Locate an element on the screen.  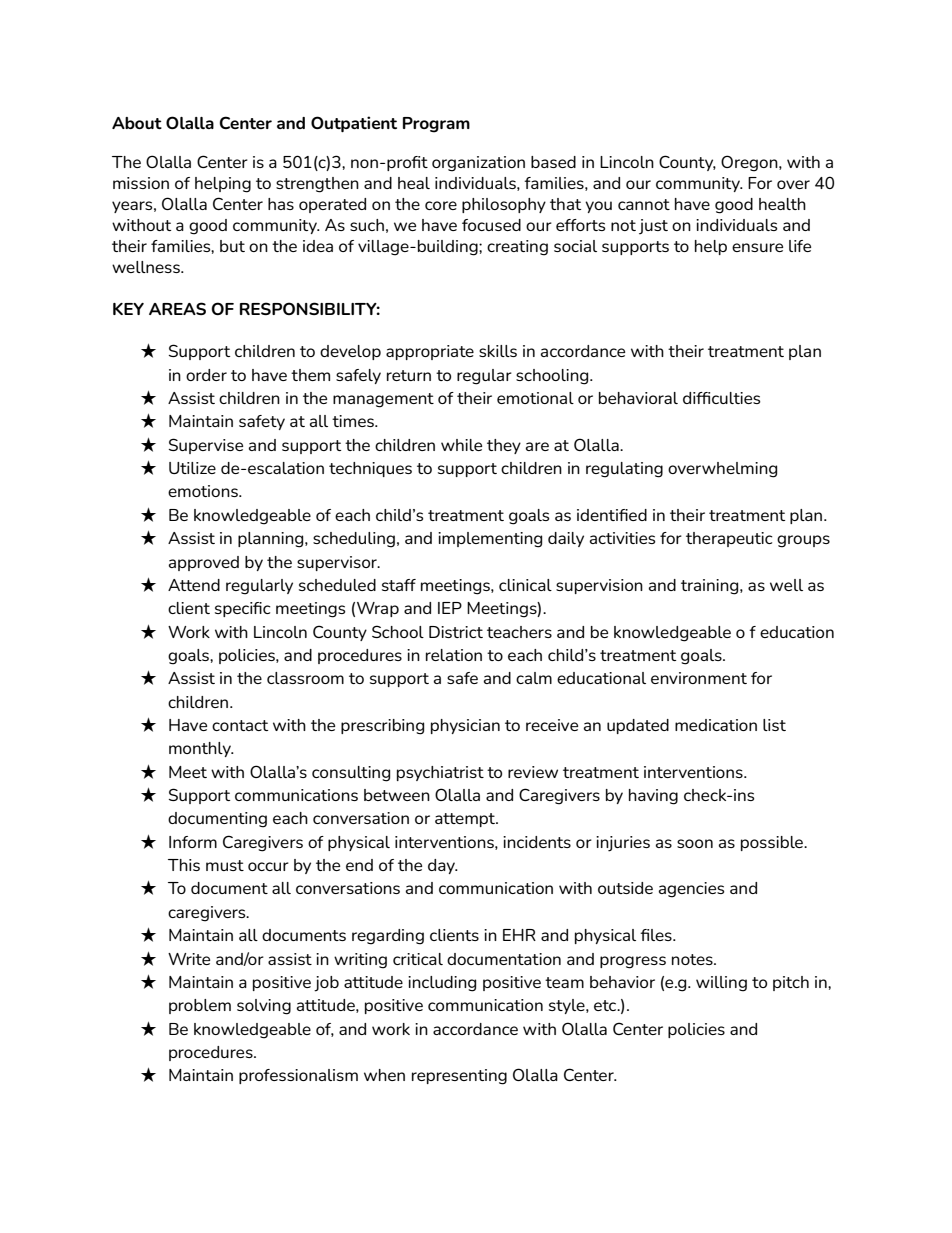
difficulties is located at coordinates (721, 398).
